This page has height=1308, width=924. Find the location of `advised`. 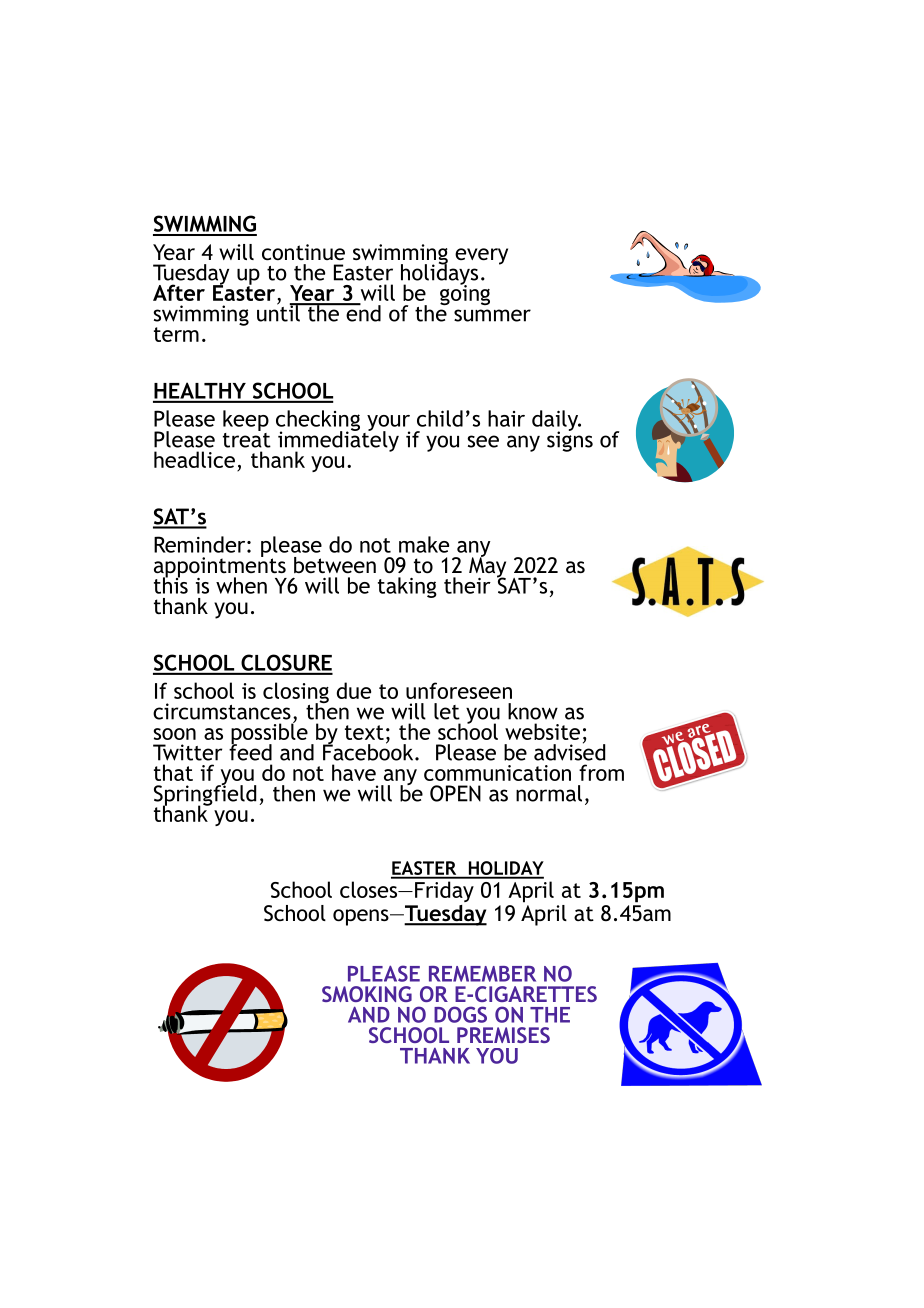

advised is located at coordinates (569, 751).
